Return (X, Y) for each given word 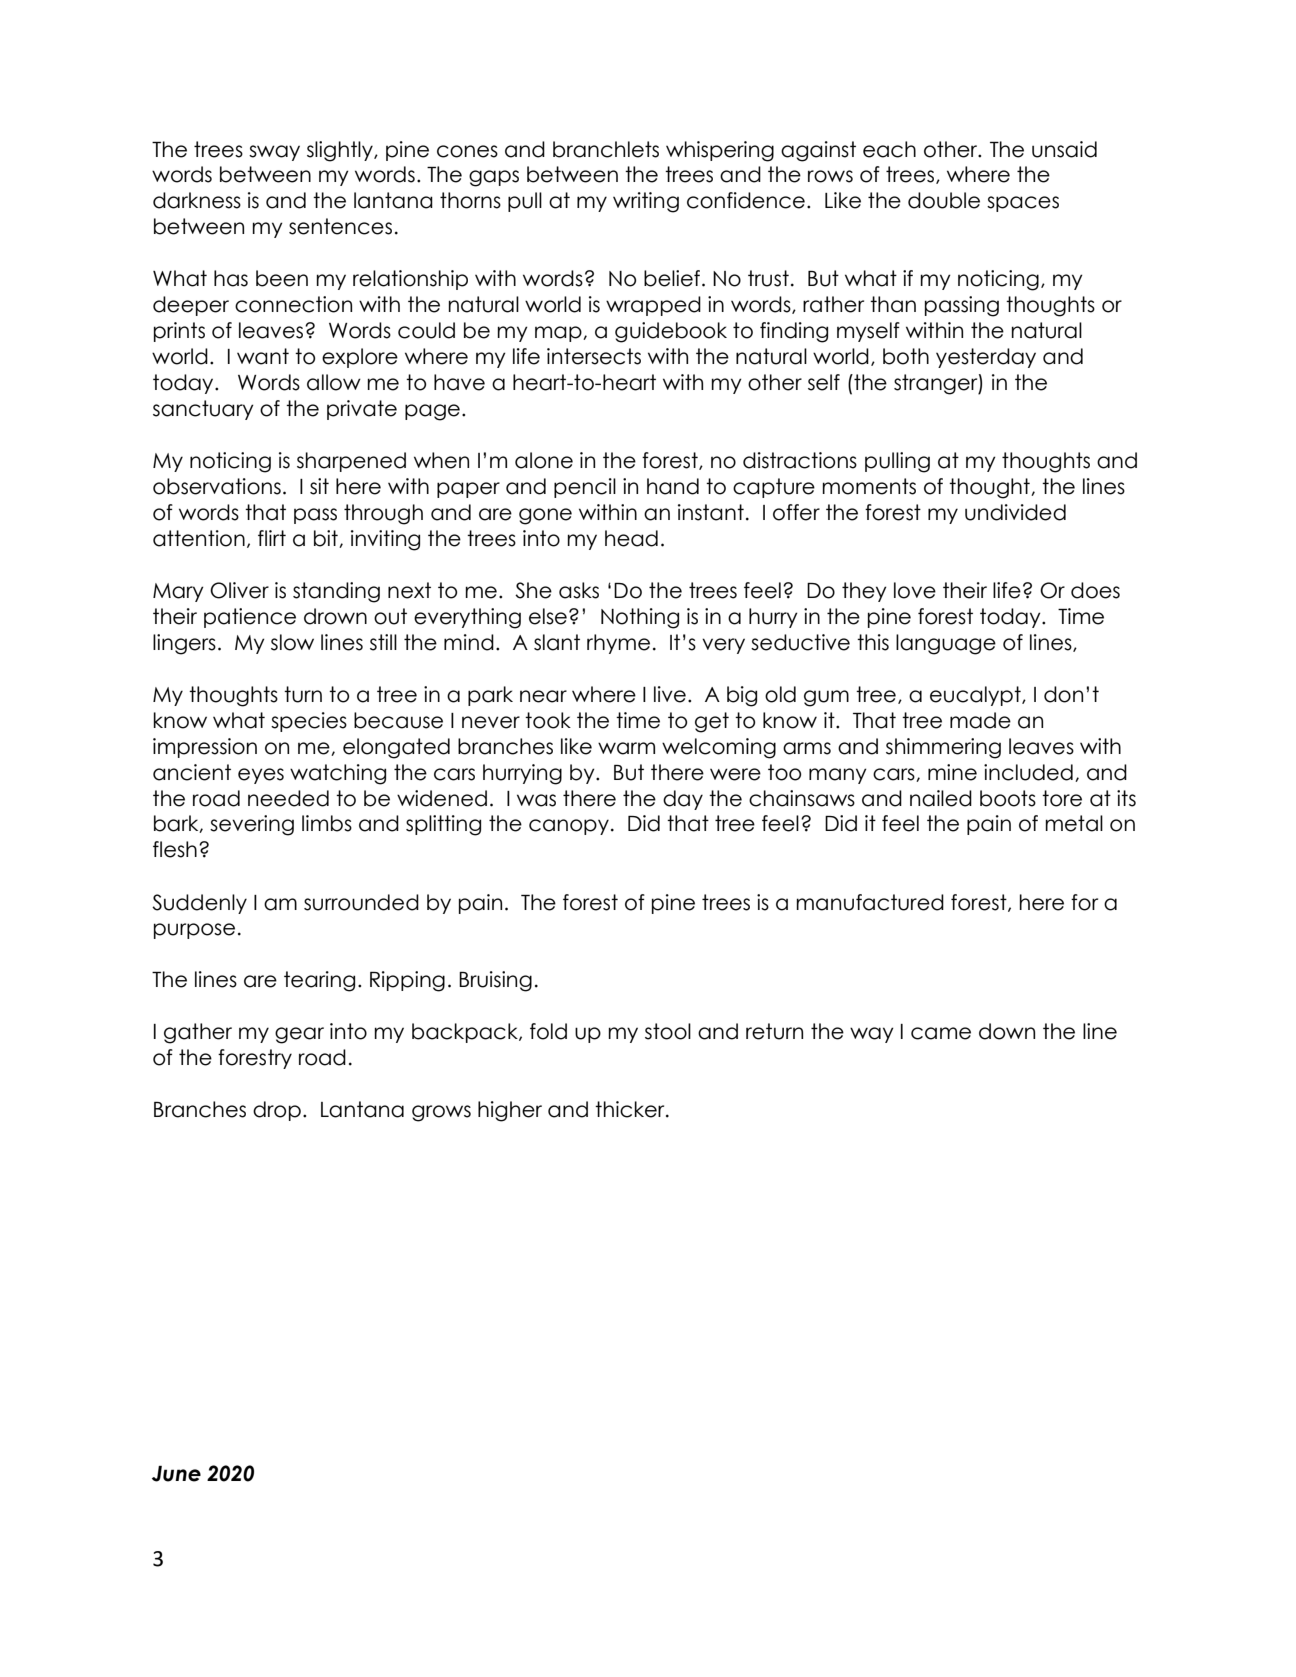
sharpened (351, 462)
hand (673, 486)
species (309, 722)
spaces (1023, 204)
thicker (631, 1109)
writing (646, 202)
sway (274, 153)
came (941, 1033)
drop (277, 1111)
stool (668, 1031)
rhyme (618, 644)
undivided (1015, 512)
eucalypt (976, 696)
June (176, 1474)
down (1007, 1031)
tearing (319, 981)
